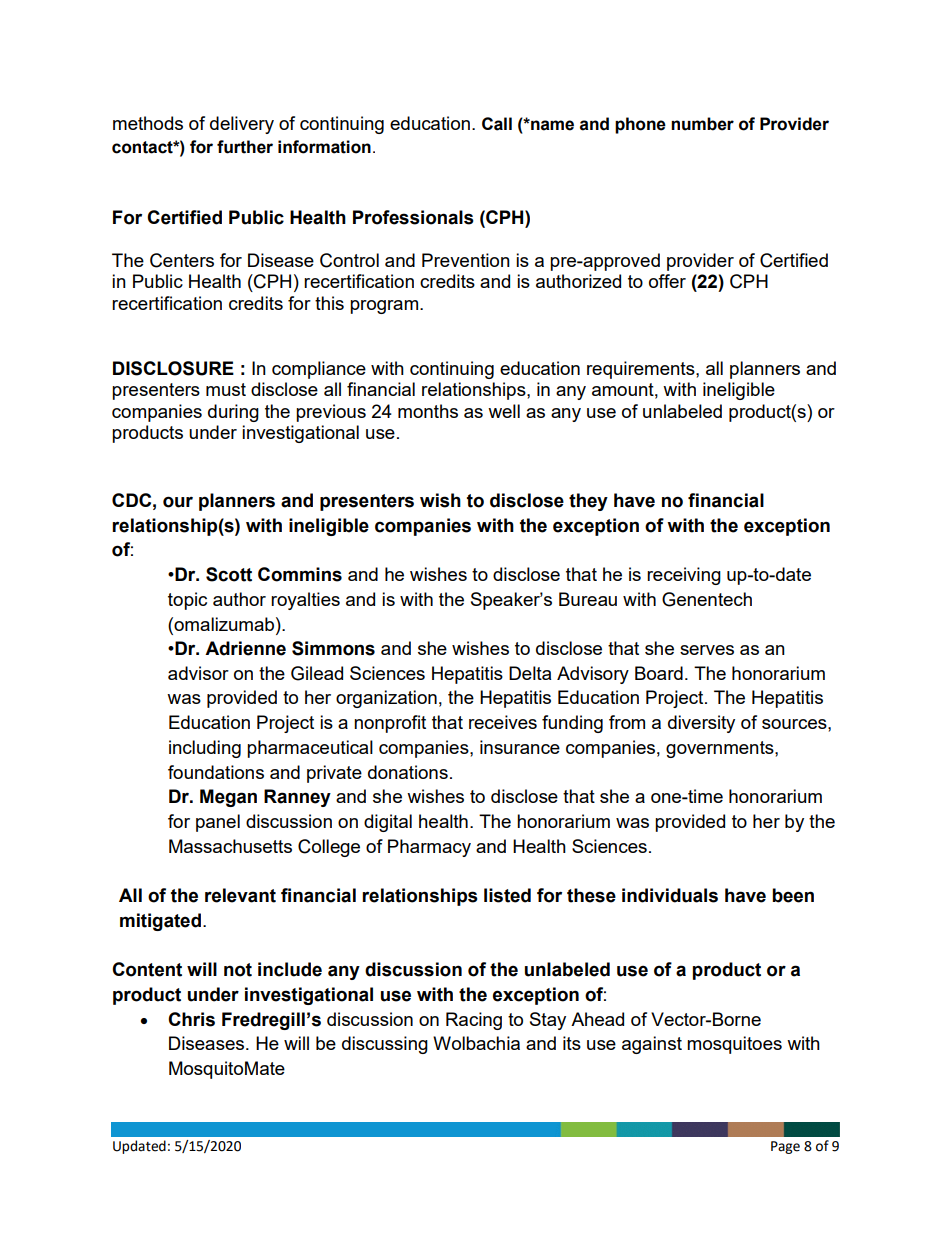  Describe the element at coordinates (684, 576) in the image. I see `receiving` at that location.
